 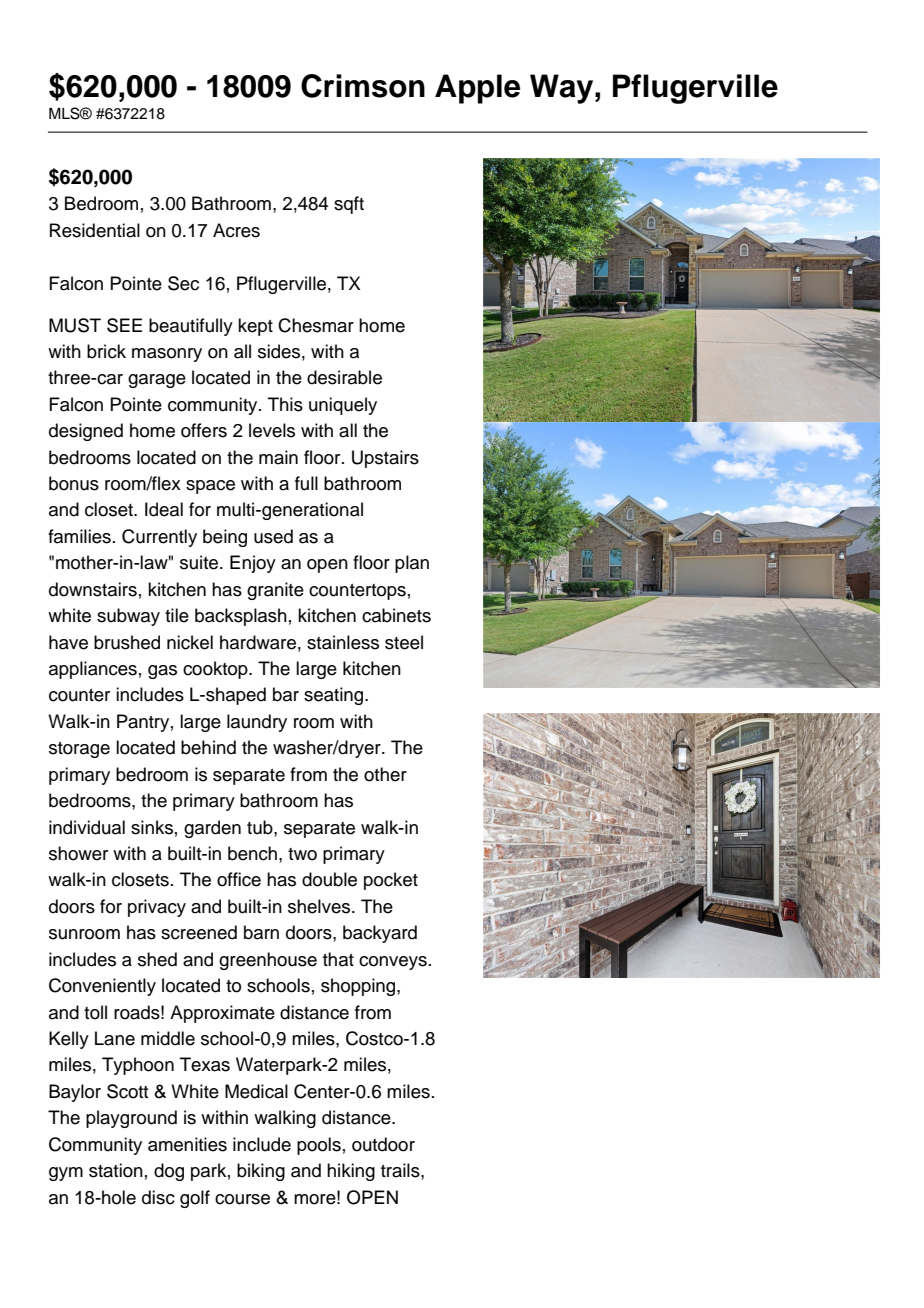 What do you see at coordinates (383, 1144) in the screenshot?
I see `outdoor` at bounding box center [383, 1144].
